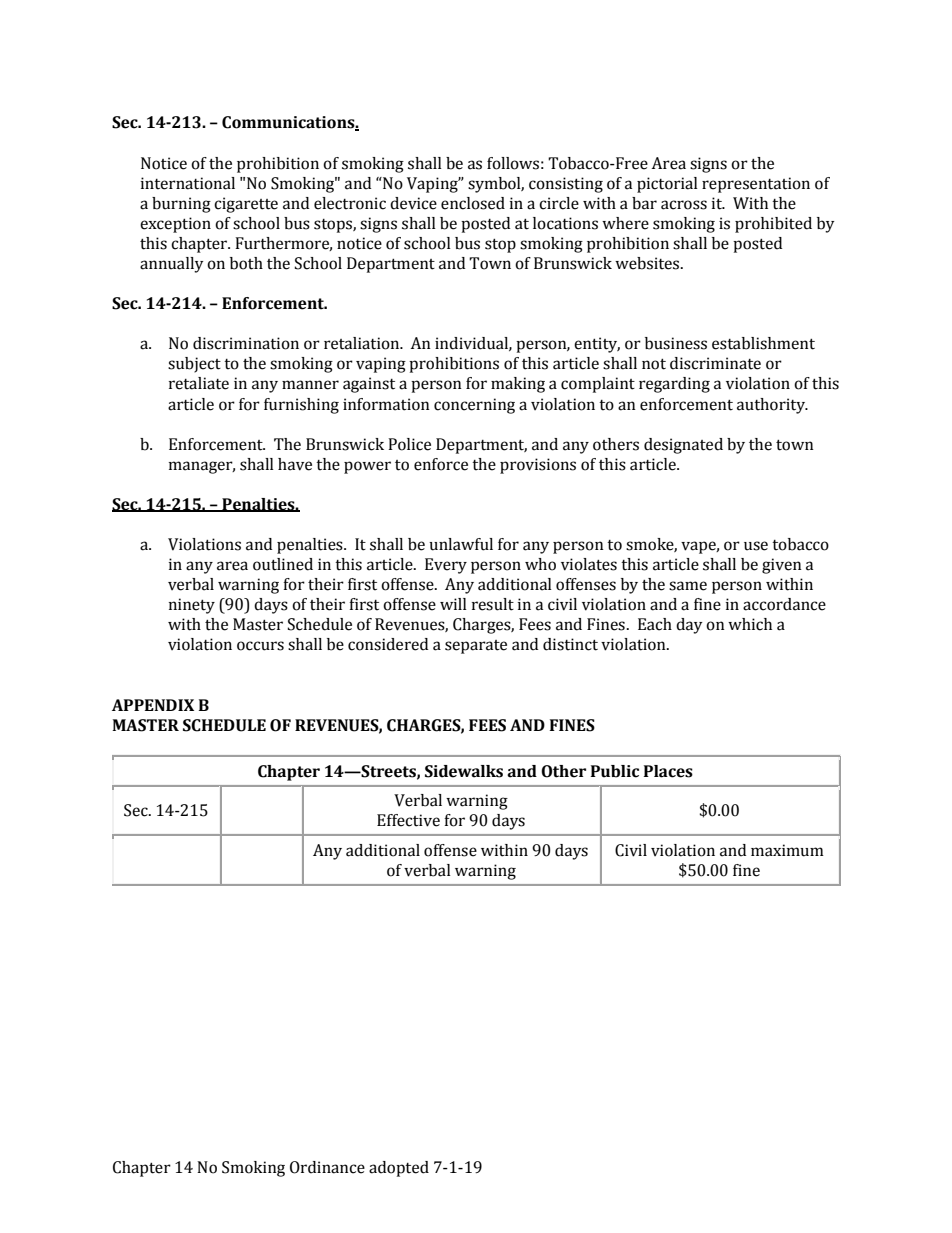 The width and height of the screenshot is (952, 1233). Describe the element at coordinates (260, 646) in the screenshot. I see `occurs` at that location.
